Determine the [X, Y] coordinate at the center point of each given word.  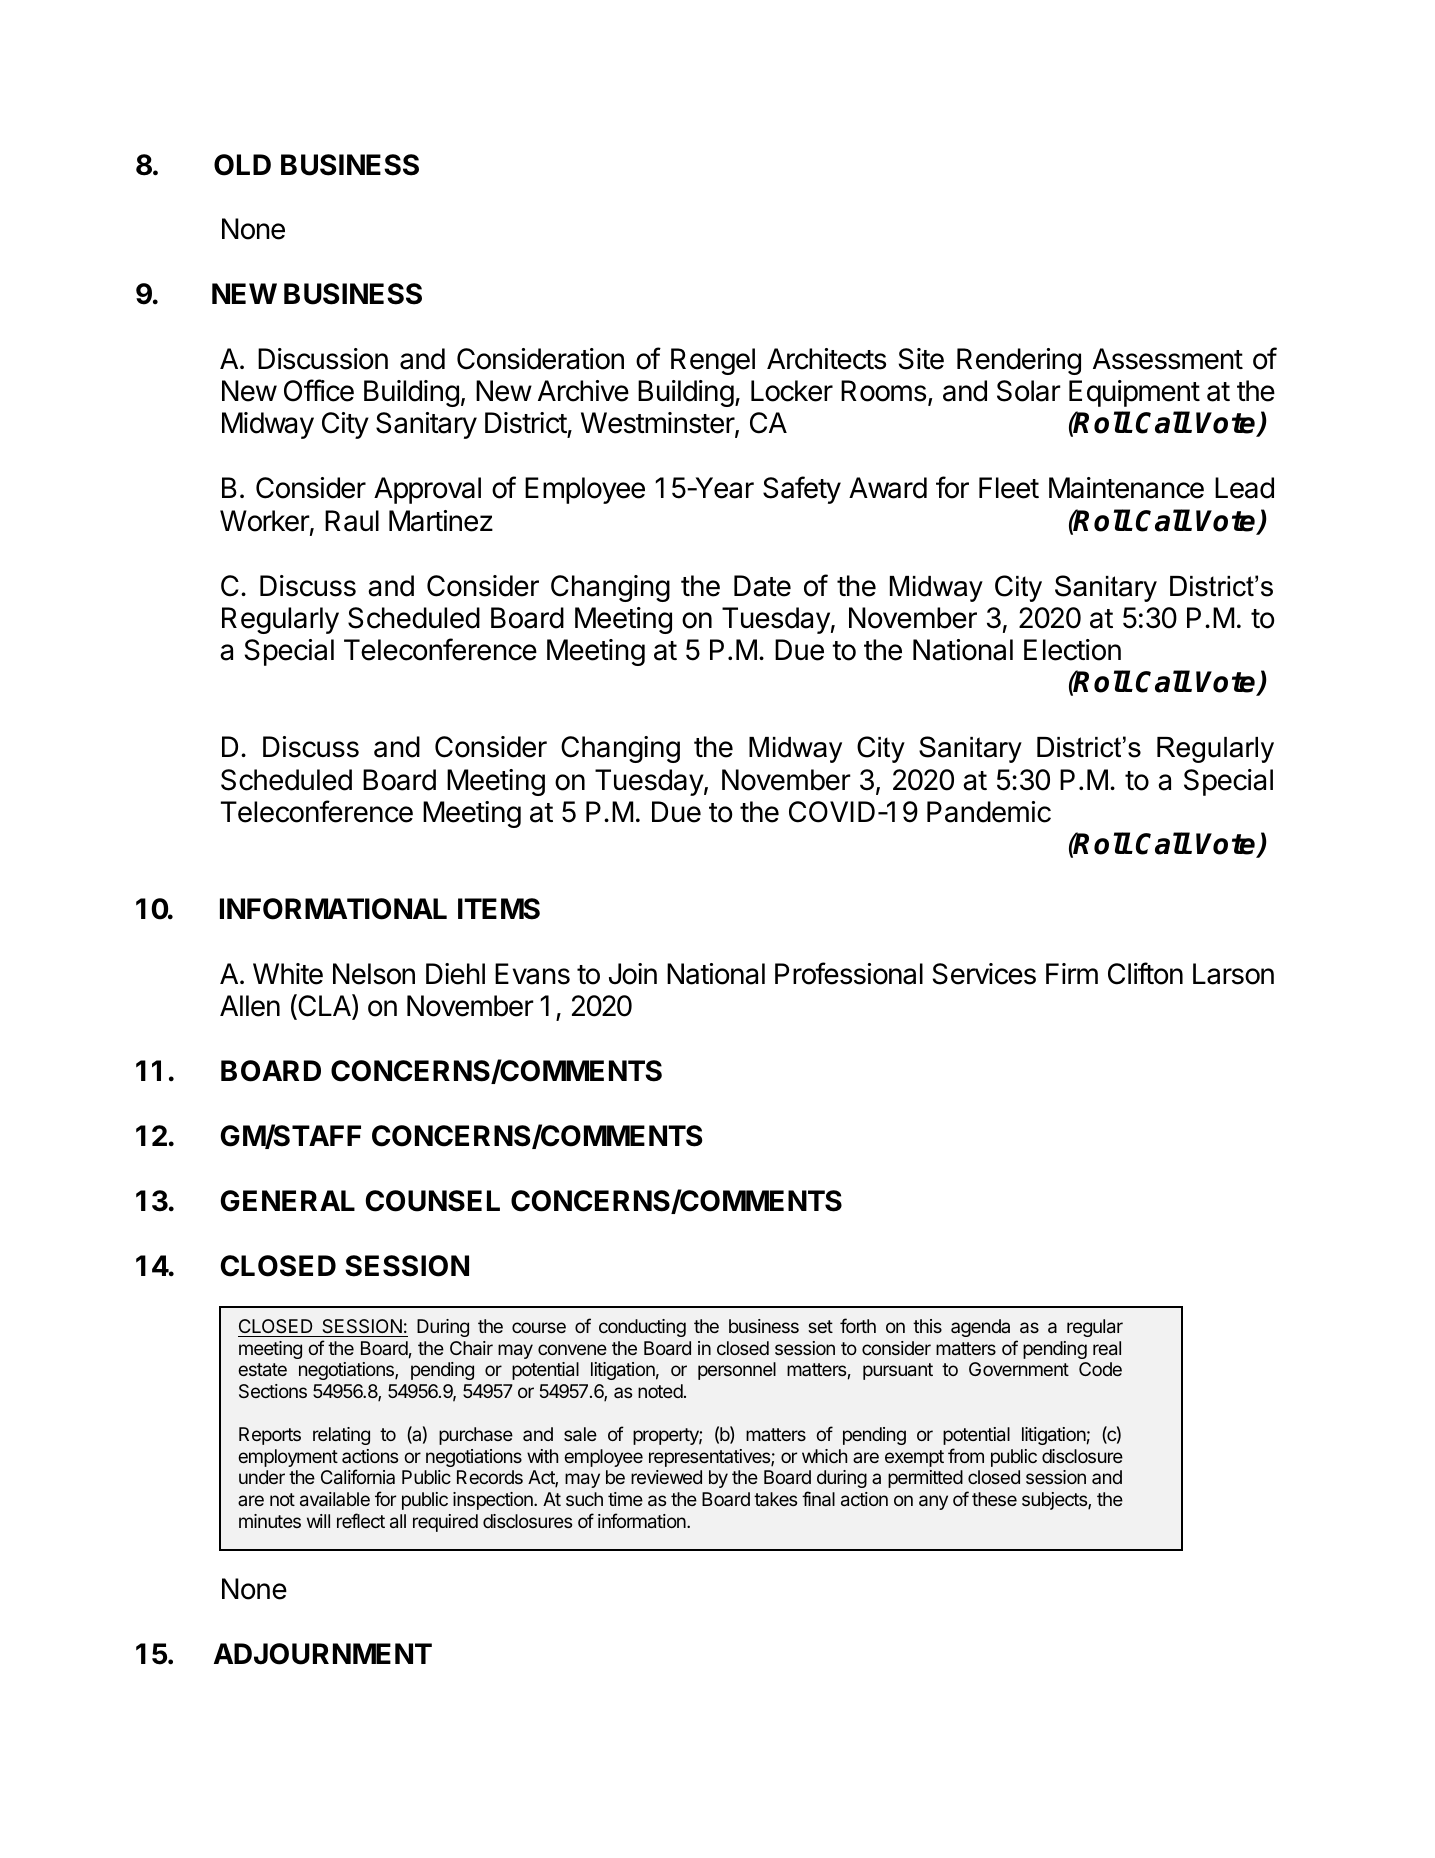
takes [775, 1499]
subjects [1055, 1501]
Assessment [1168, 359]
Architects [826, 359]
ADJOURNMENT [323, 1654]
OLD [242, 165]
